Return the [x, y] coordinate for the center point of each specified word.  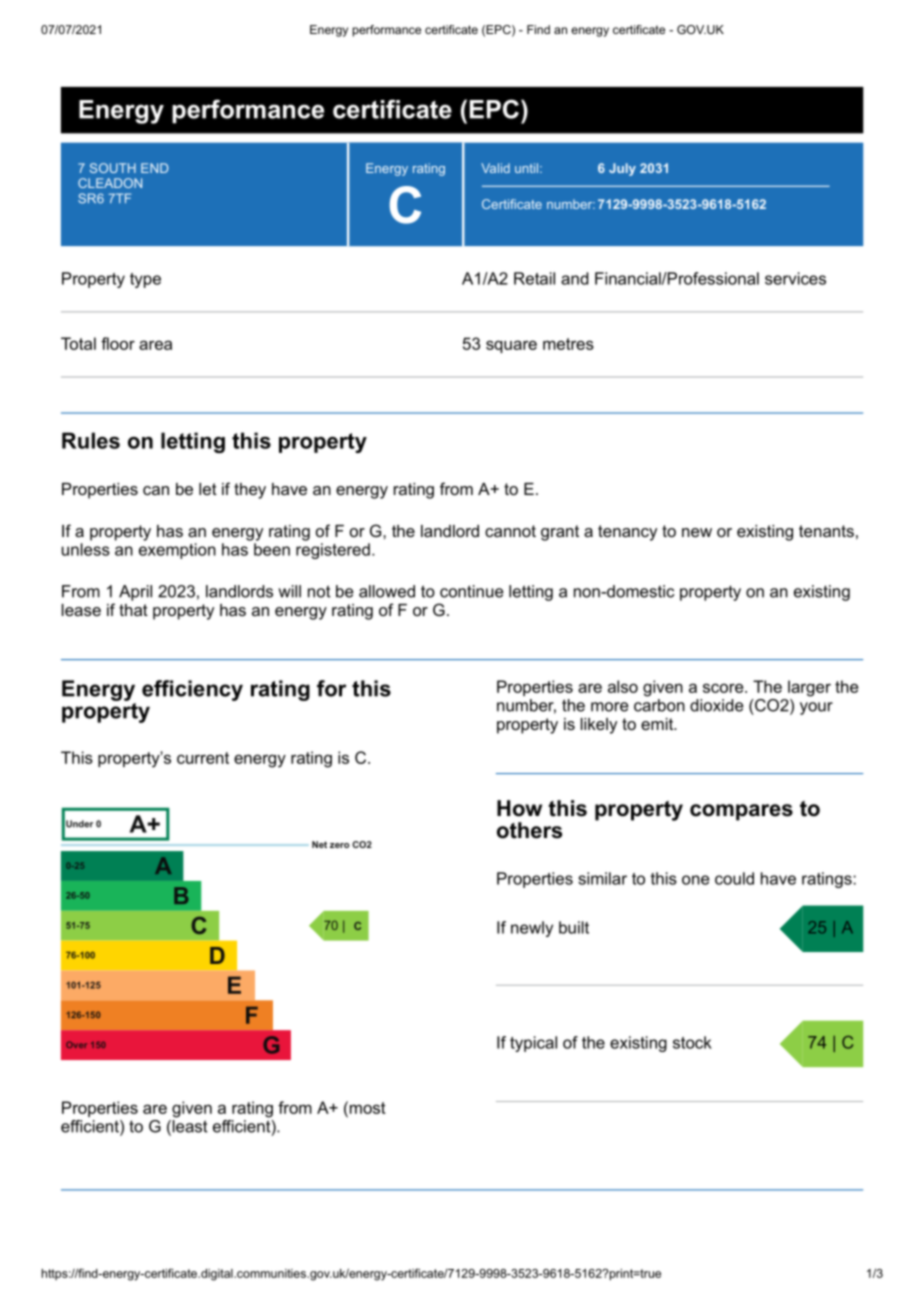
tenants [826, 531]
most [366, 1107]
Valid [495, 168]
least [189, 1127]
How [519, 808]
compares [741, 812]
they [250, 491]
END [154, 168]
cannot [510, 531]
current [203, 758]
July [622, 169]
